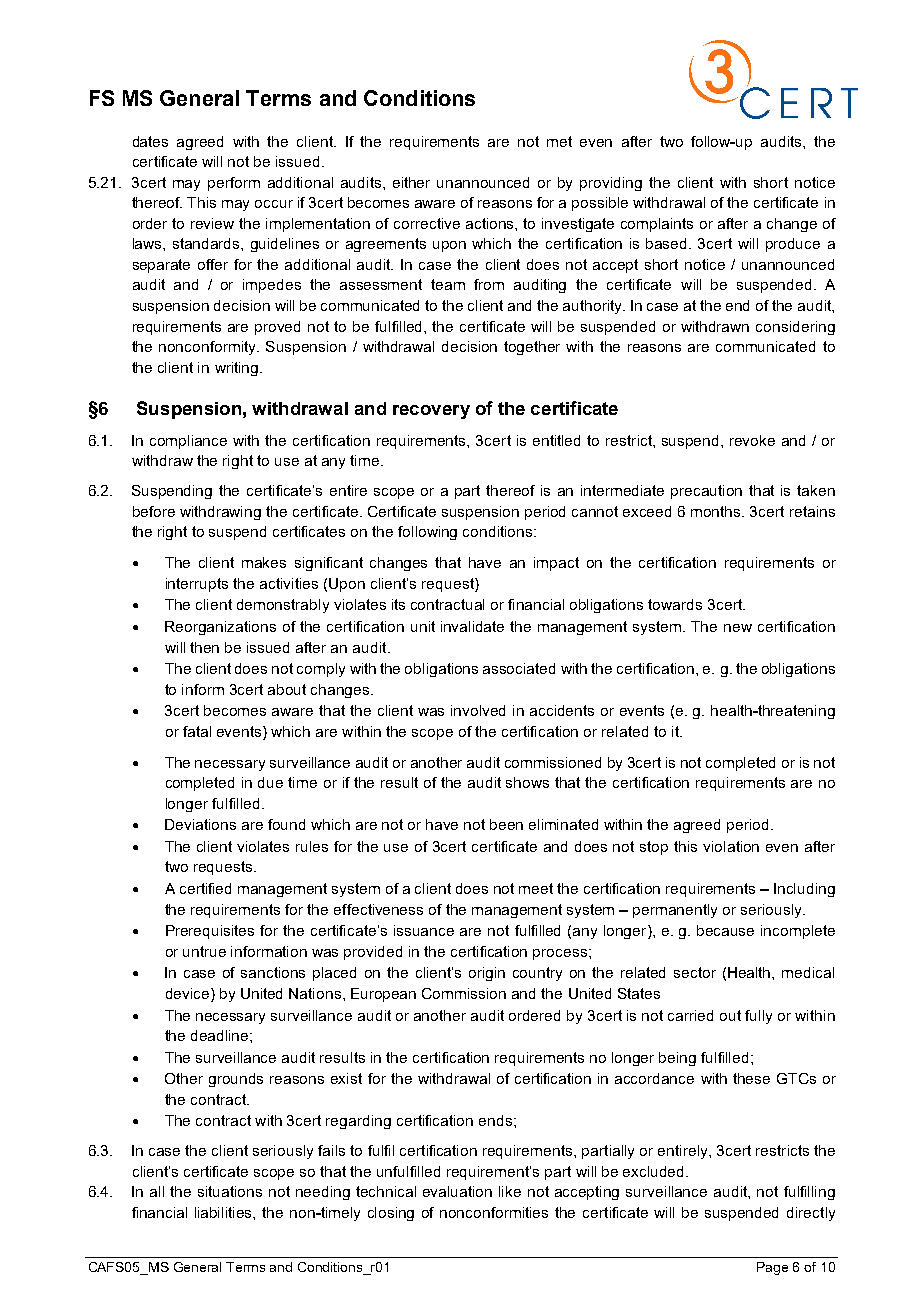 The image size is (924, 1308). I want to click on new, so click(738, 628).
